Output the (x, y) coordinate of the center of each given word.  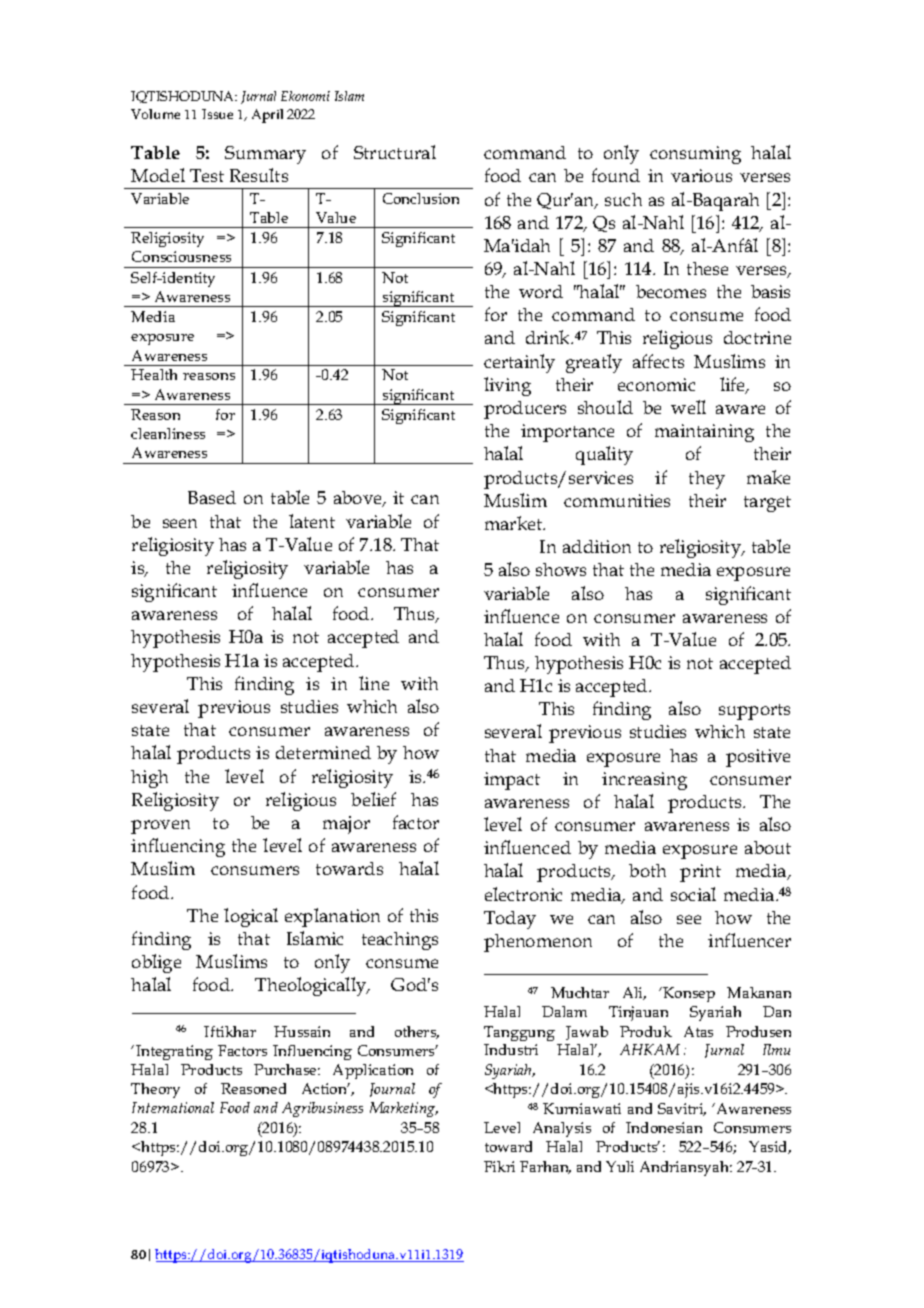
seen (180, 523)
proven (160, 827)
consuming (695, 155)
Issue (217, 114)
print (700, 873)
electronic (523, 894)
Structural (395, 152)
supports (754, 712)
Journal (392, 1090)
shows (561, 569)
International (173, 1107)
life (734, 385)
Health (154, 374)
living (507, 386)
